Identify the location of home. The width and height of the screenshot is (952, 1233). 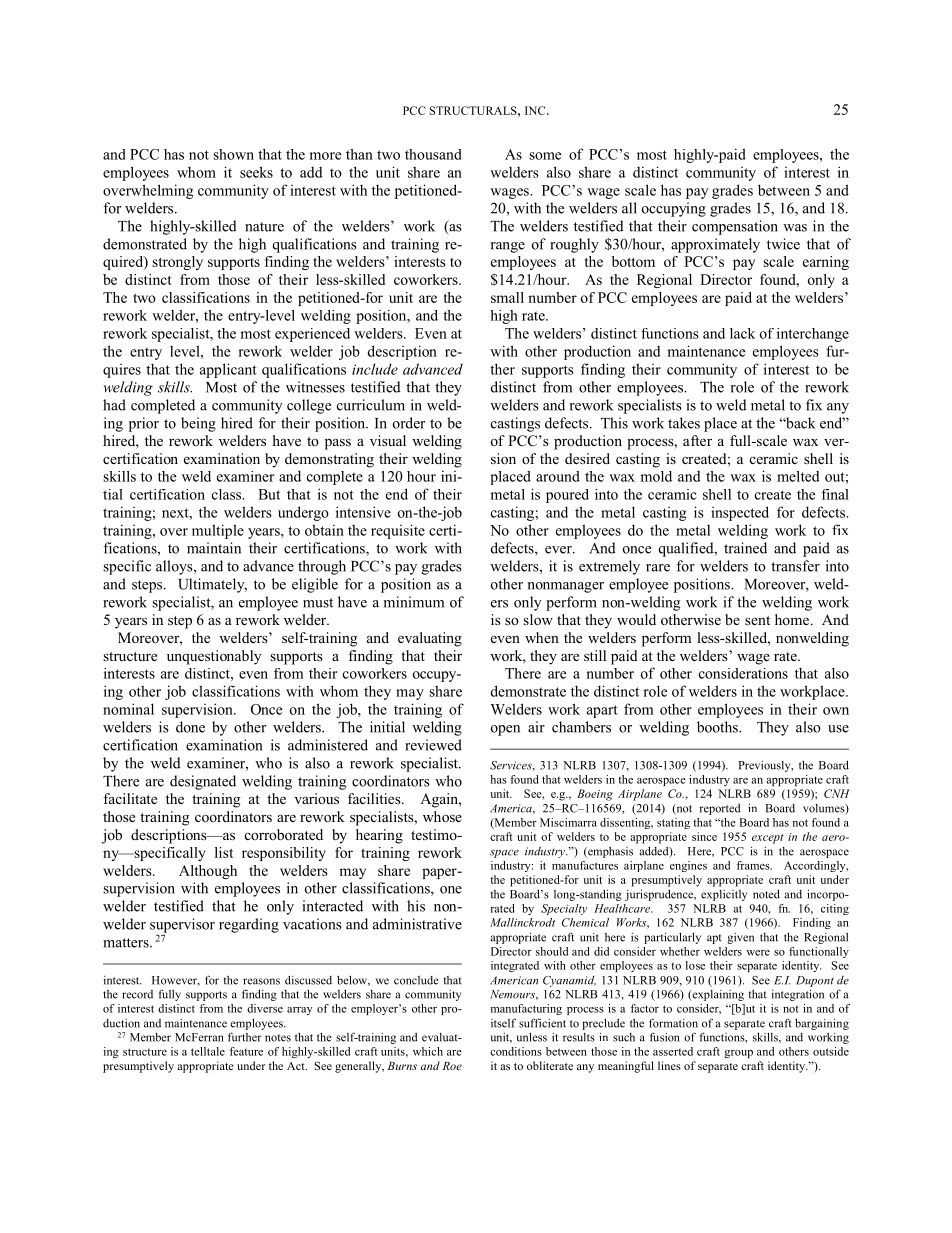
(793, 619).
